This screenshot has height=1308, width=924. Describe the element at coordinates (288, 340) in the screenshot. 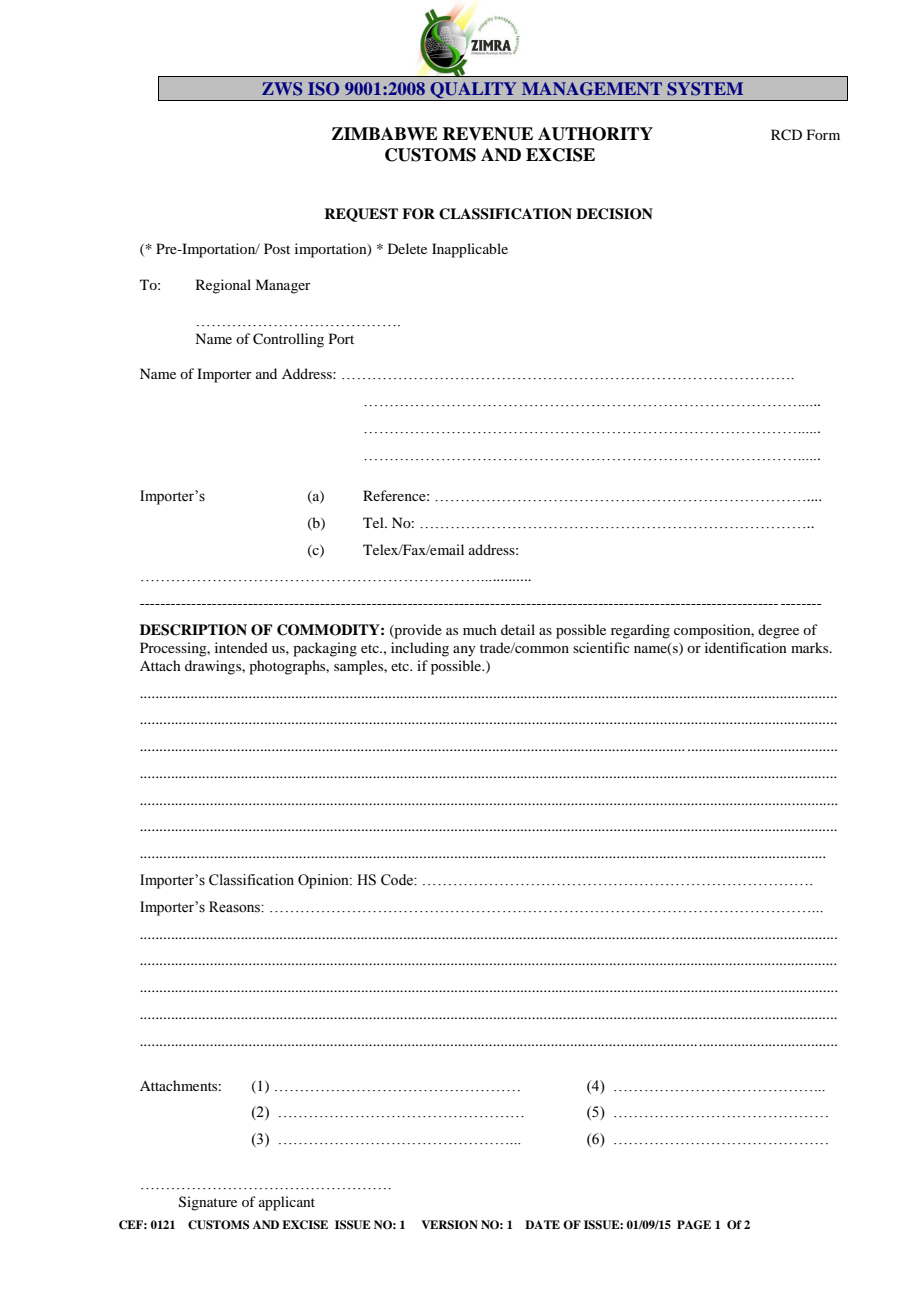

I see `Controlling` at that location.
